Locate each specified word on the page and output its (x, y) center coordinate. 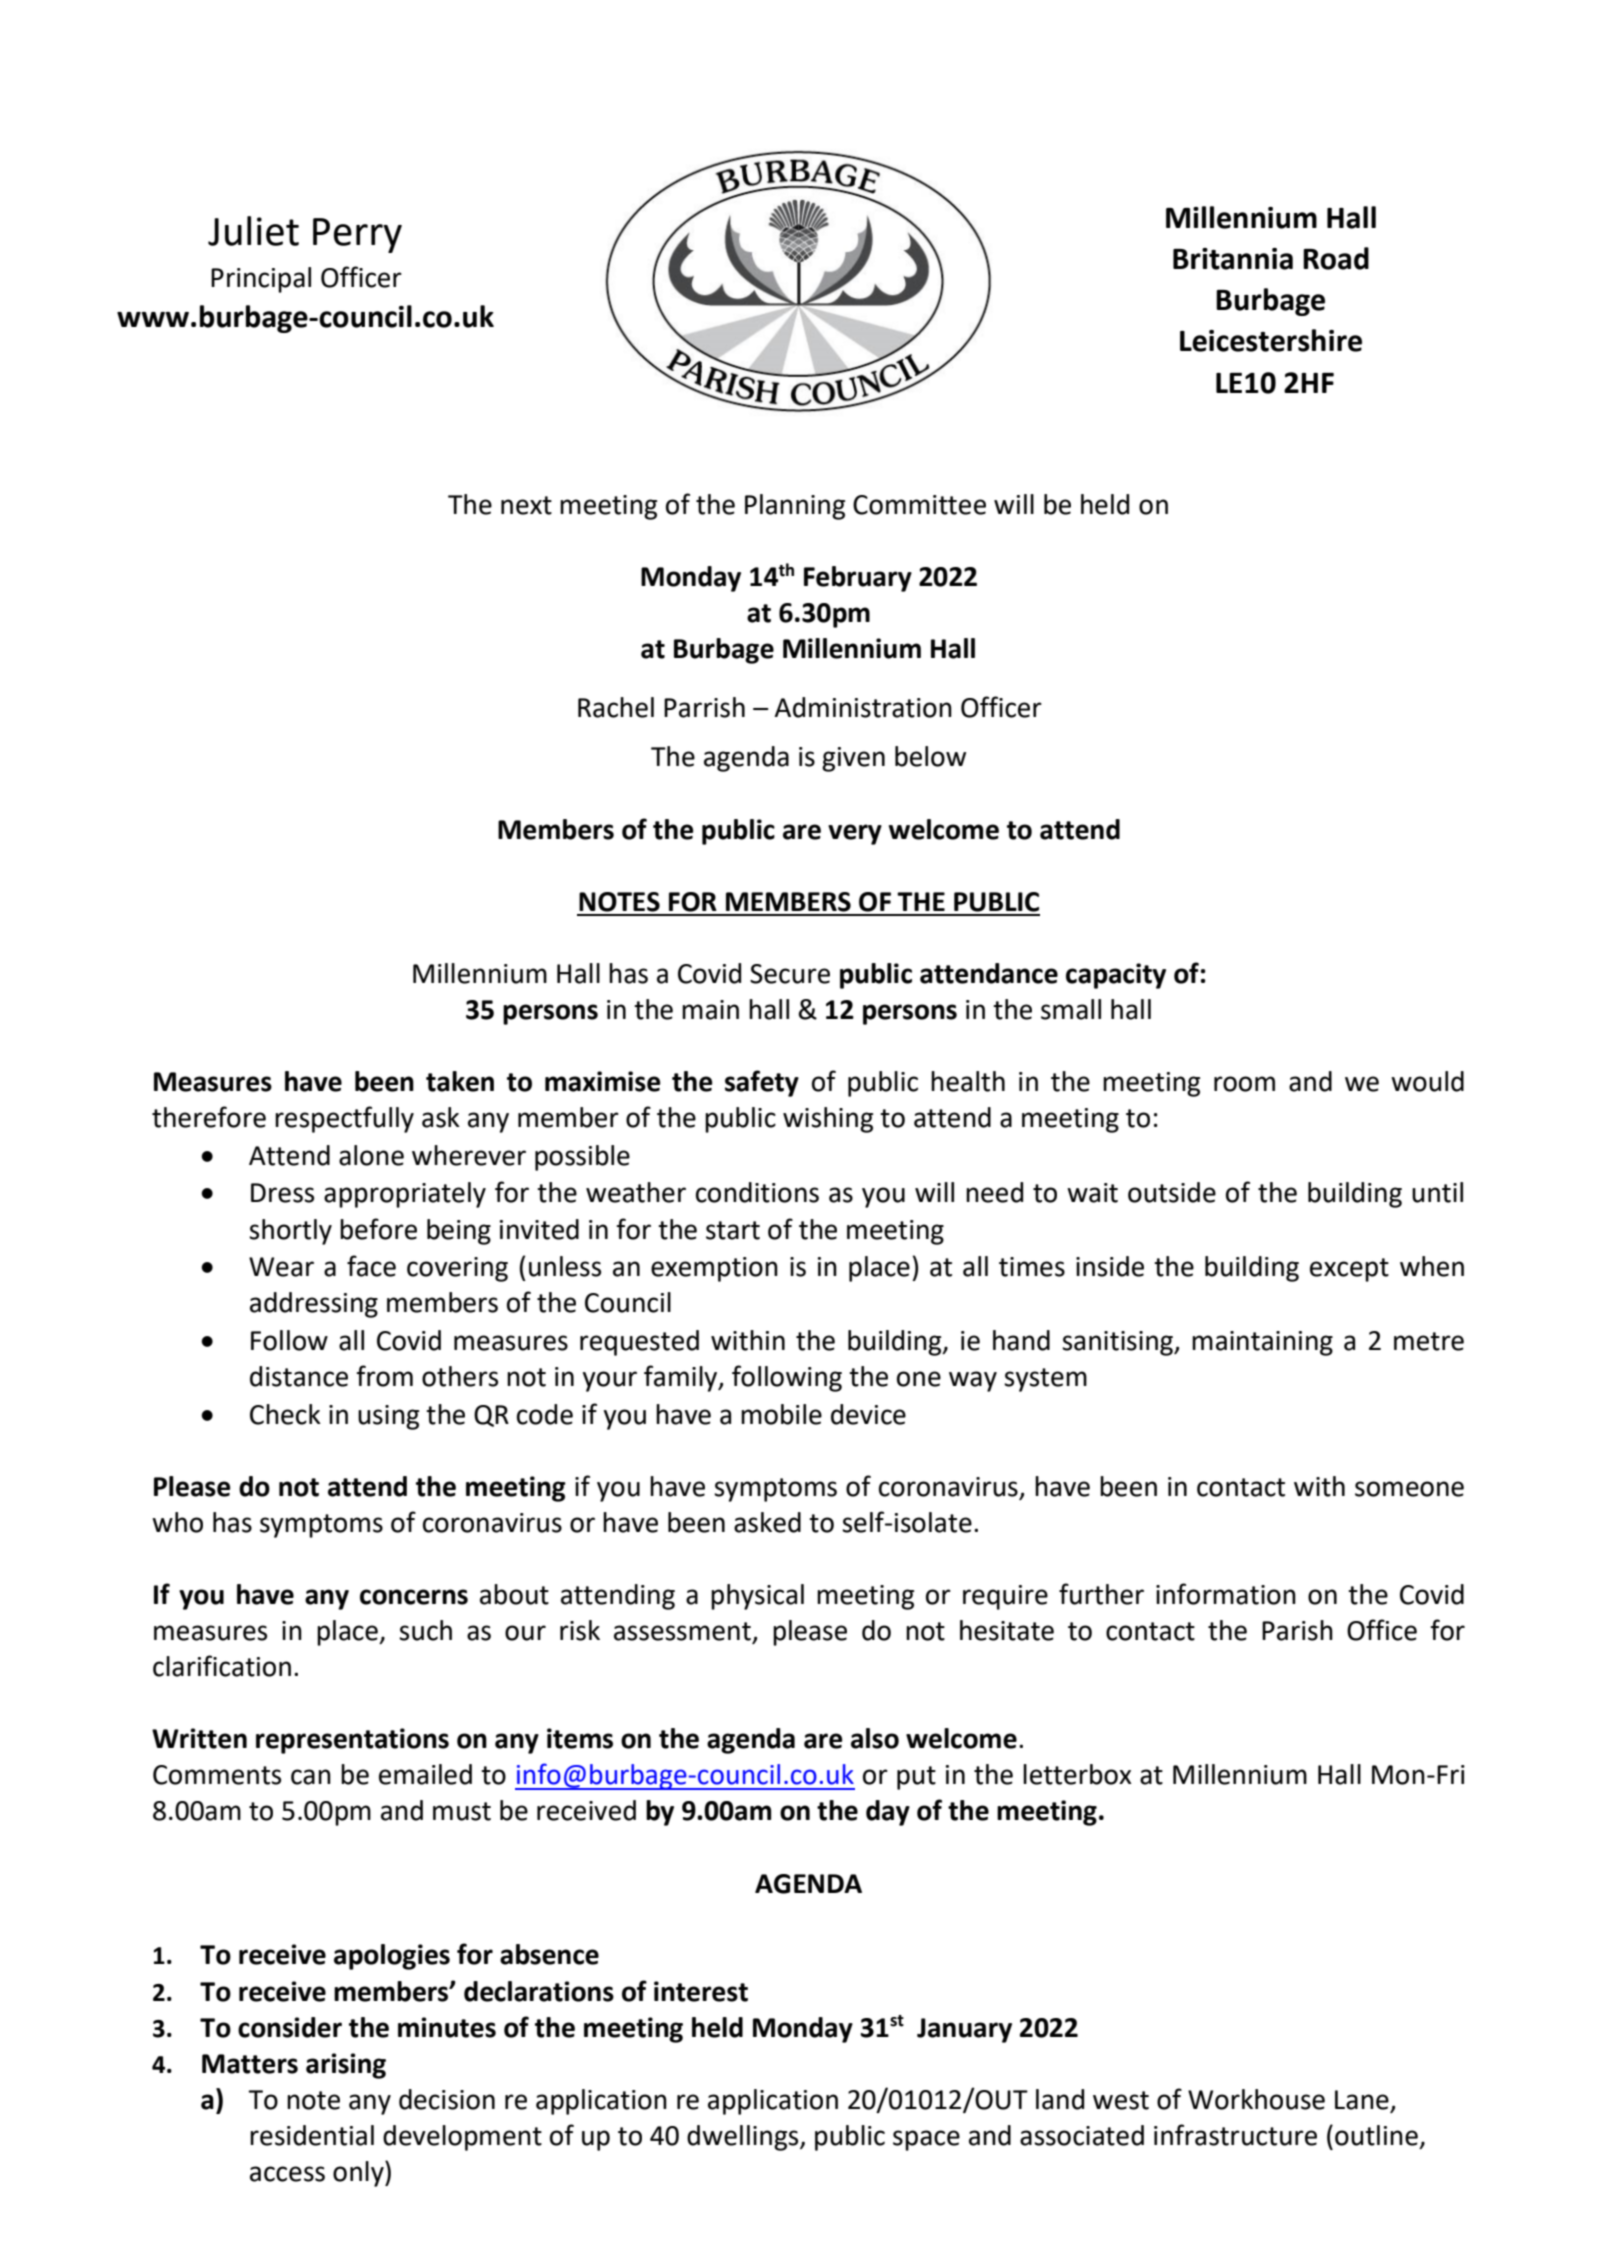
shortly (290, 1232)
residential (312, 2135)
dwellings (744, 2138)
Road (1336, 258)
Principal (261, 280)
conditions (757, 1192)
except (1349, 1270)
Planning (795, 507)
